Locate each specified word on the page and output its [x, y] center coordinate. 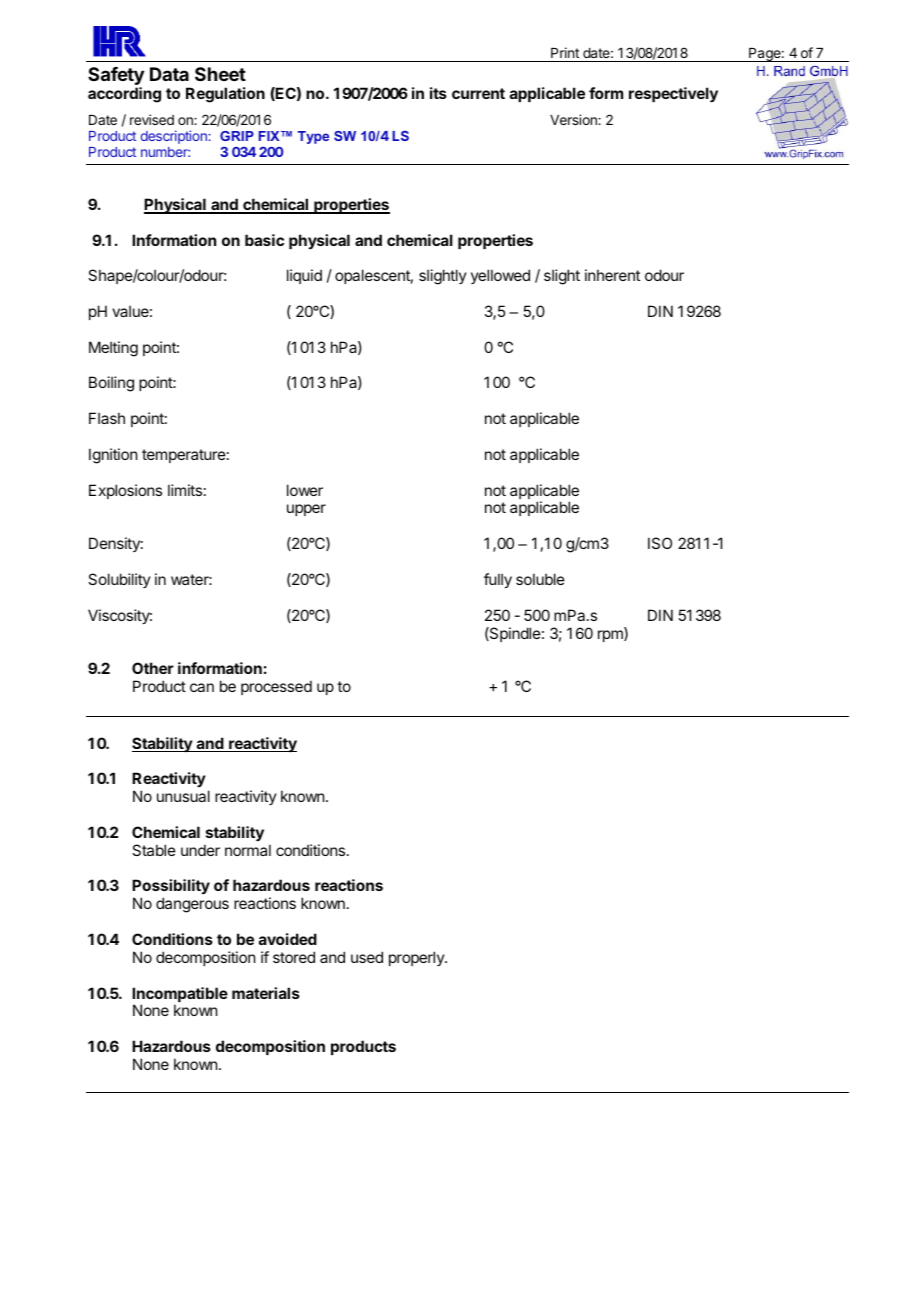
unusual [183, 796]
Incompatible [180, 996]
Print [565, 52]
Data [169, 74]
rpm [611, 635]
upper [306, 510]
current [478, 93]
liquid [304, 276]
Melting [113, 349]
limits [185, 490]
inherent [612, 275]
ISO [660, 543]
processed [276, 687]
